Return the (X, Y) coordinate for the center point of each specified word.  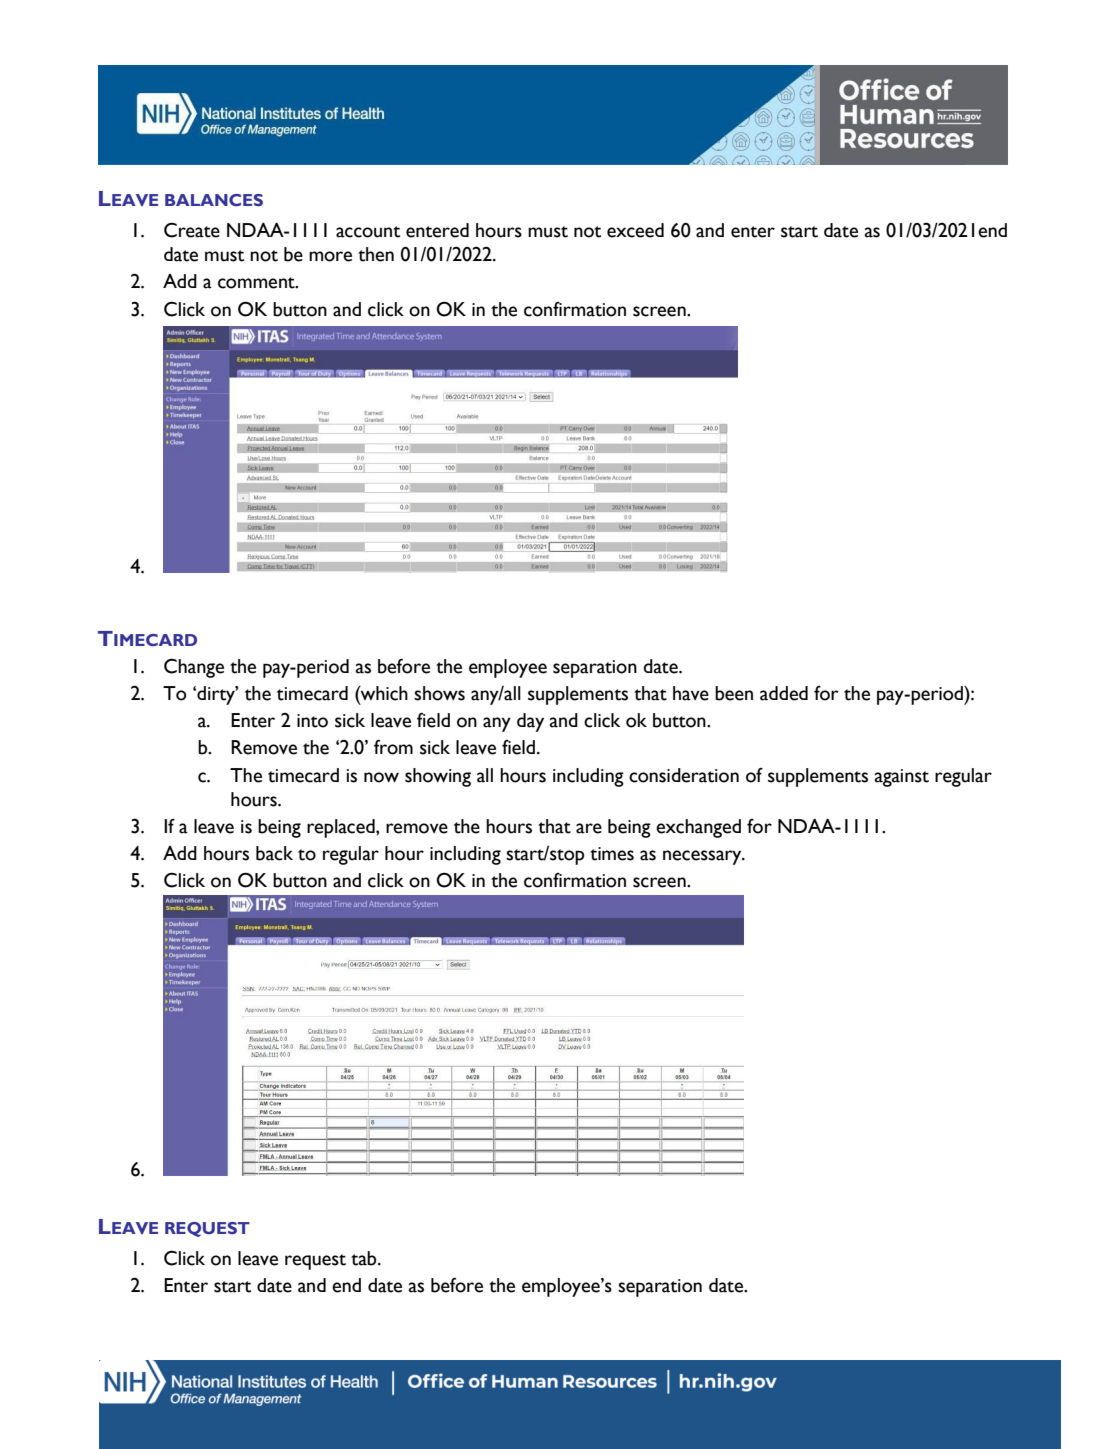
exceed (635, 230)
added (784, 693)
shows (439, 693)
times (612, 854)
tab (365, 1258)
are (589, 828)
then (376, 254)
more (330, 256)
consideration (684, 775)
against (902, 778)
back (274, 853)
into (312, 721)
